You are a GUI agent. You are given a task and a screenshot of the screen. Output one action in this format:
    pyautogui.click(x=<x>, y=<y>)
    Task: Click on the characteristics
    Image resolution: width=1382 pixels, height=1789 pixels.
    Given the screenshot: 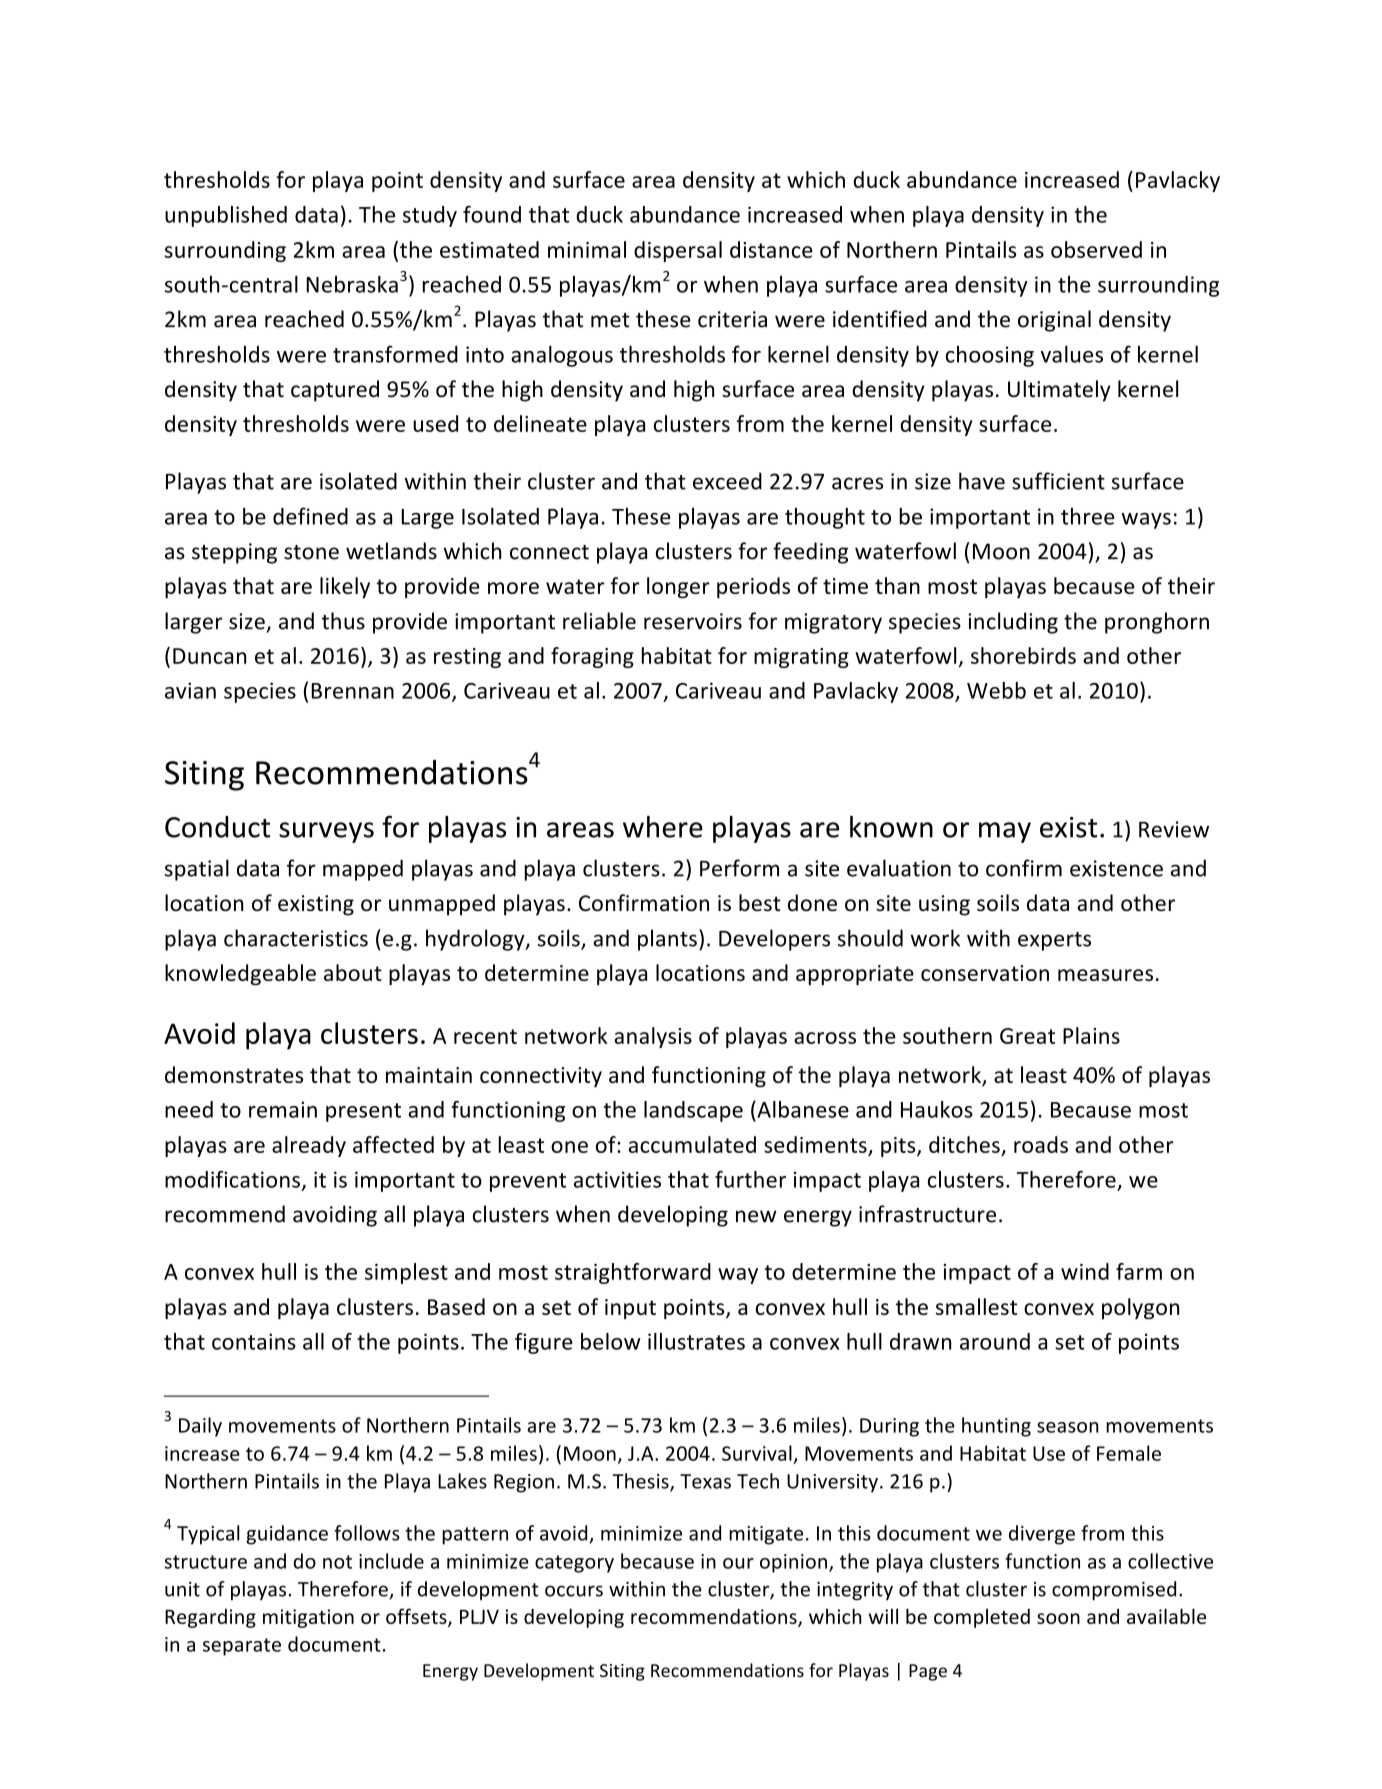 What is the action you would take?
    pyautogui.click(x=296, y=938)
